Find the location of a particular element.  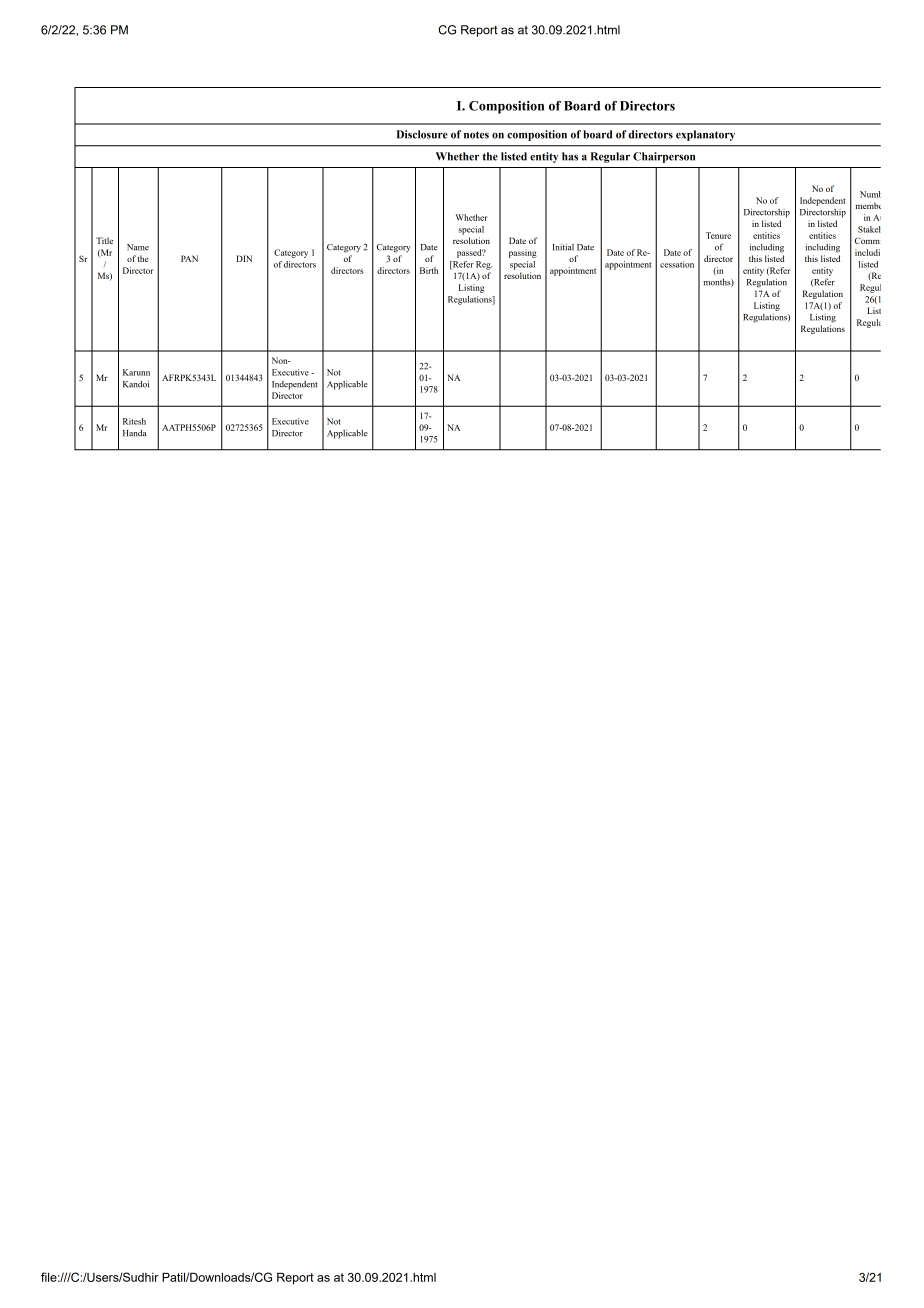

Tenure is located at coordinates (718, 235).
